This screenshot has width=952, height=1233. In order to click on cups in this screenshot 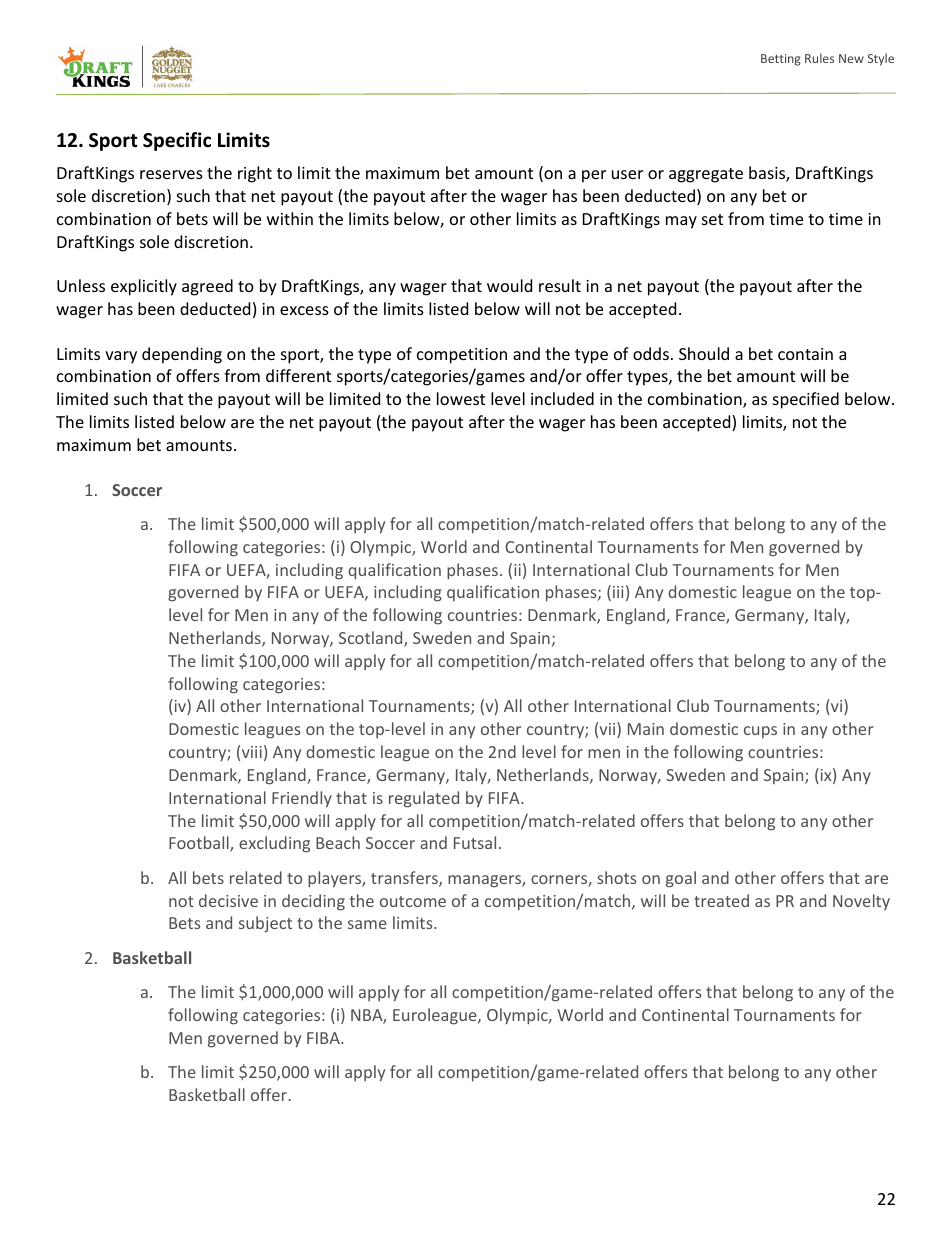, I will do `click(760, 732)`.
